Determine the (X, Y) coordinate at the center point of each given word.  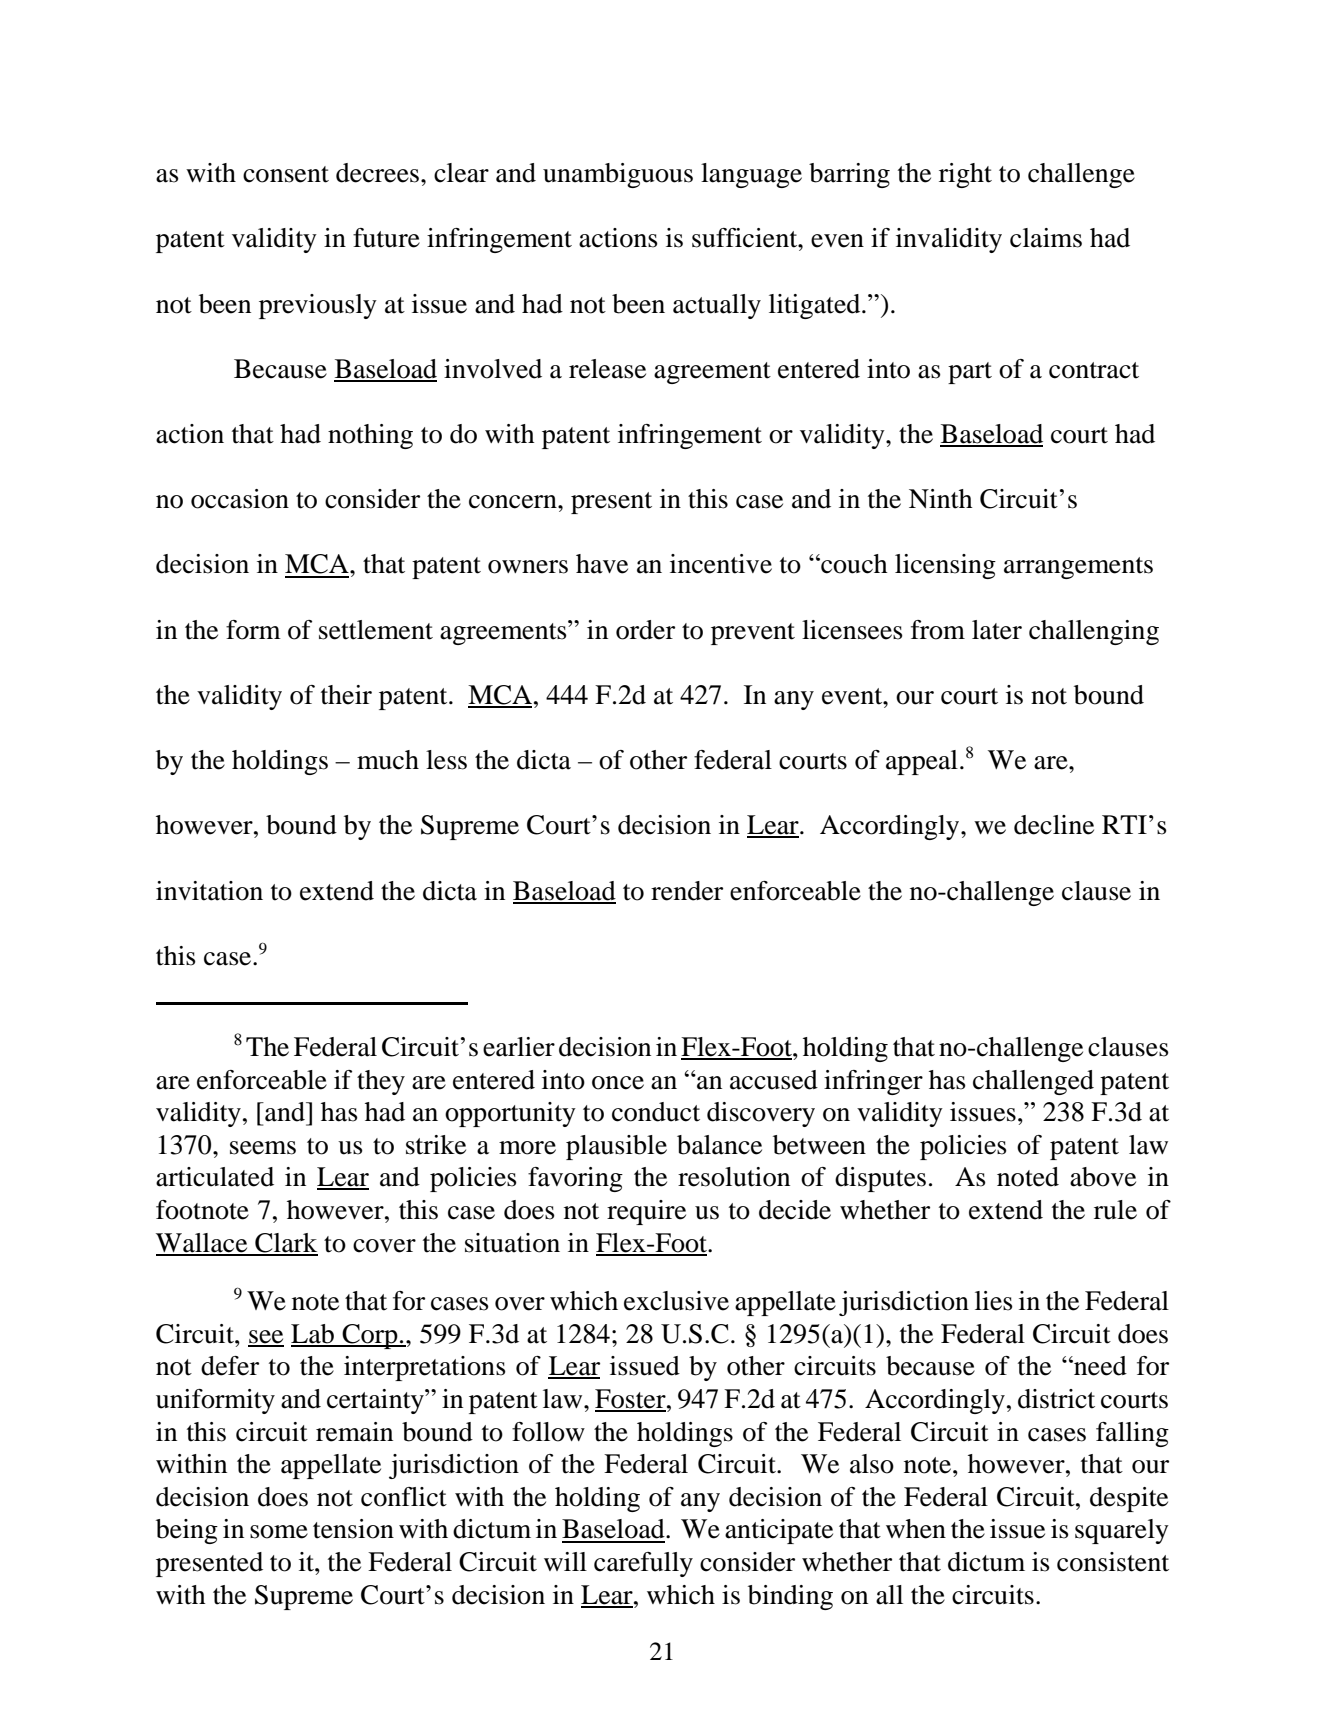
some (279, 1532)
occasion (240, 499)
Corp (370, 1336)
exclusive (676, 1301)
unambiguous (618, 175)
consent (286, 174)
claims (1046, 238)
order (645, 630)
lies (994, 1301)
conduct (656, 1112)
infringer (873, 1082)
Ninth (941, 499)
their (346, 695)
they (381, 1082)
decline (1054, 825)
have (602, 564)
